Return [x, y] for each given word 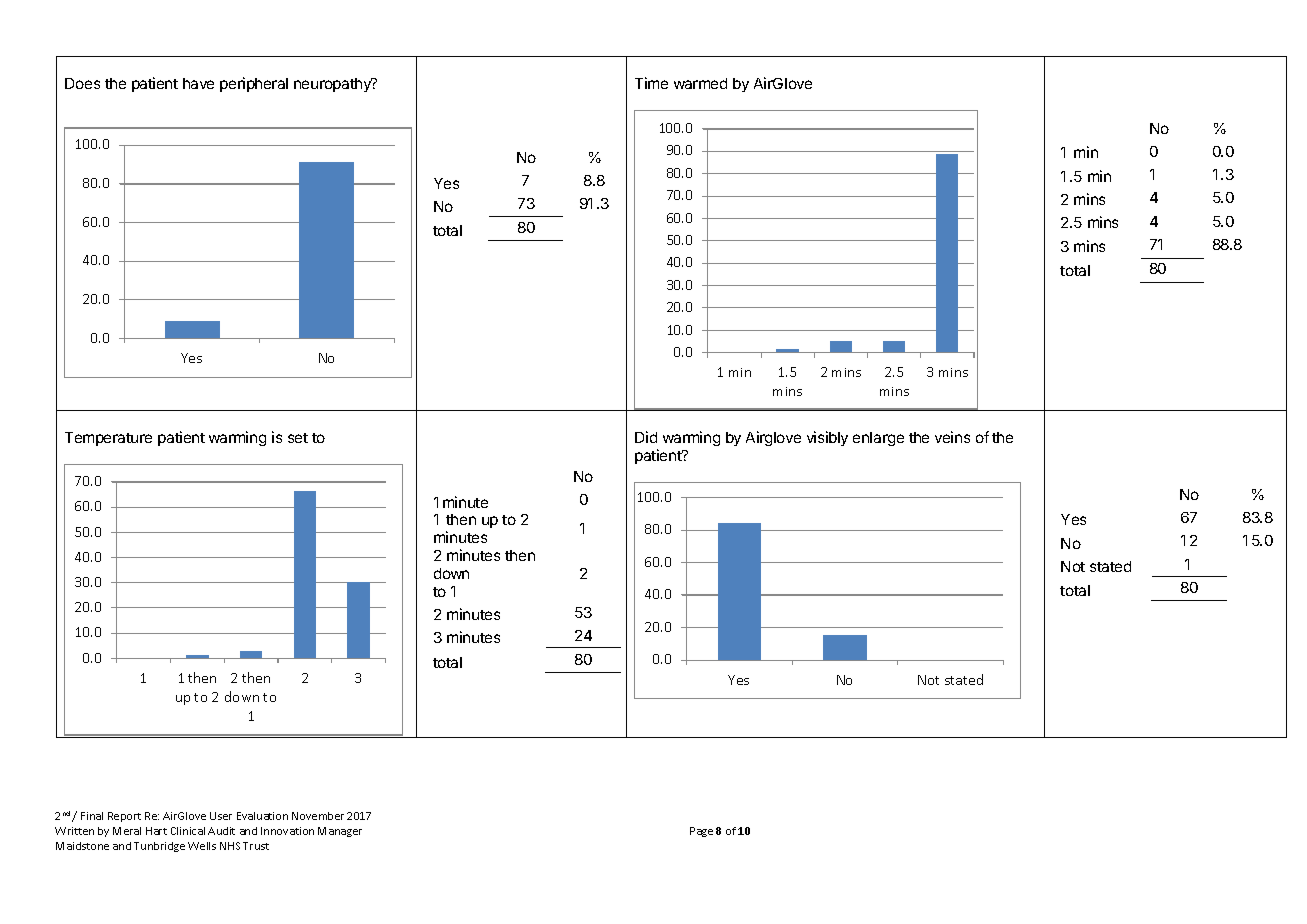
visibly [827, 438]
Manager [340, 832]
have [198, 83]
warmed [700, 83]
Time [651, 83]
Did [646, 437]
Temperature [108, 439]
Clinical [188, 831]
